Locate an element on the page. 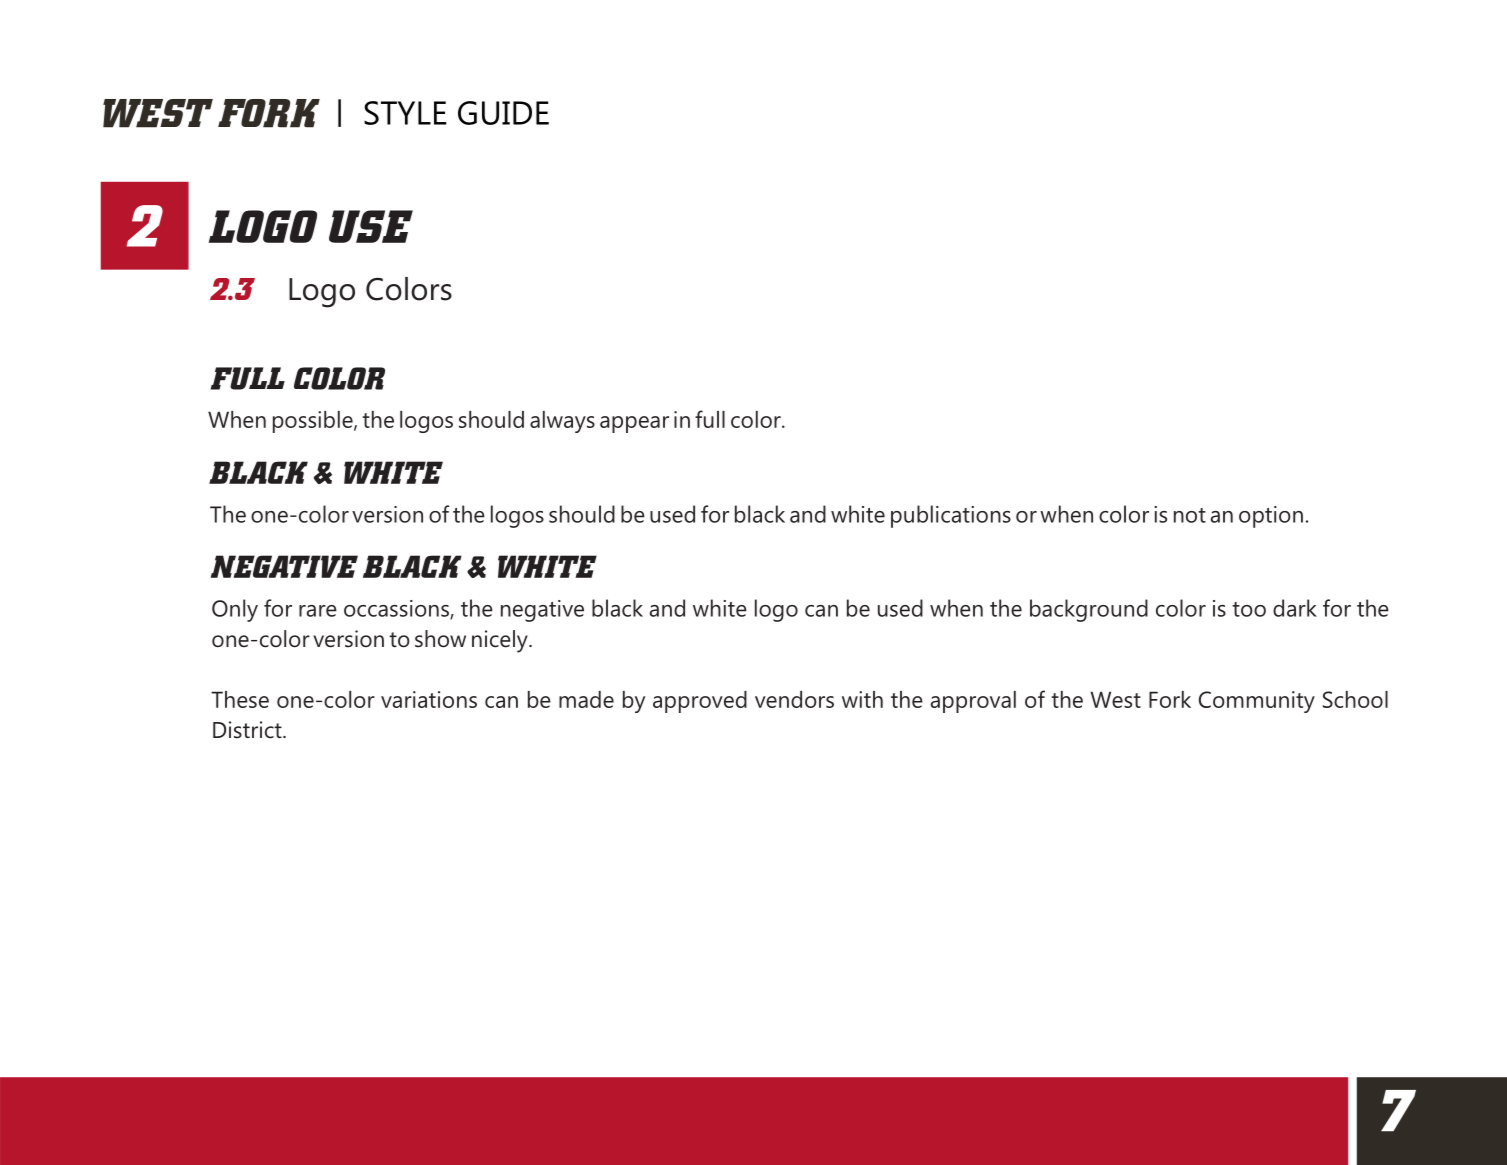 This document has width=1507, height=1165. variations is located at coordinates (429, 699).
